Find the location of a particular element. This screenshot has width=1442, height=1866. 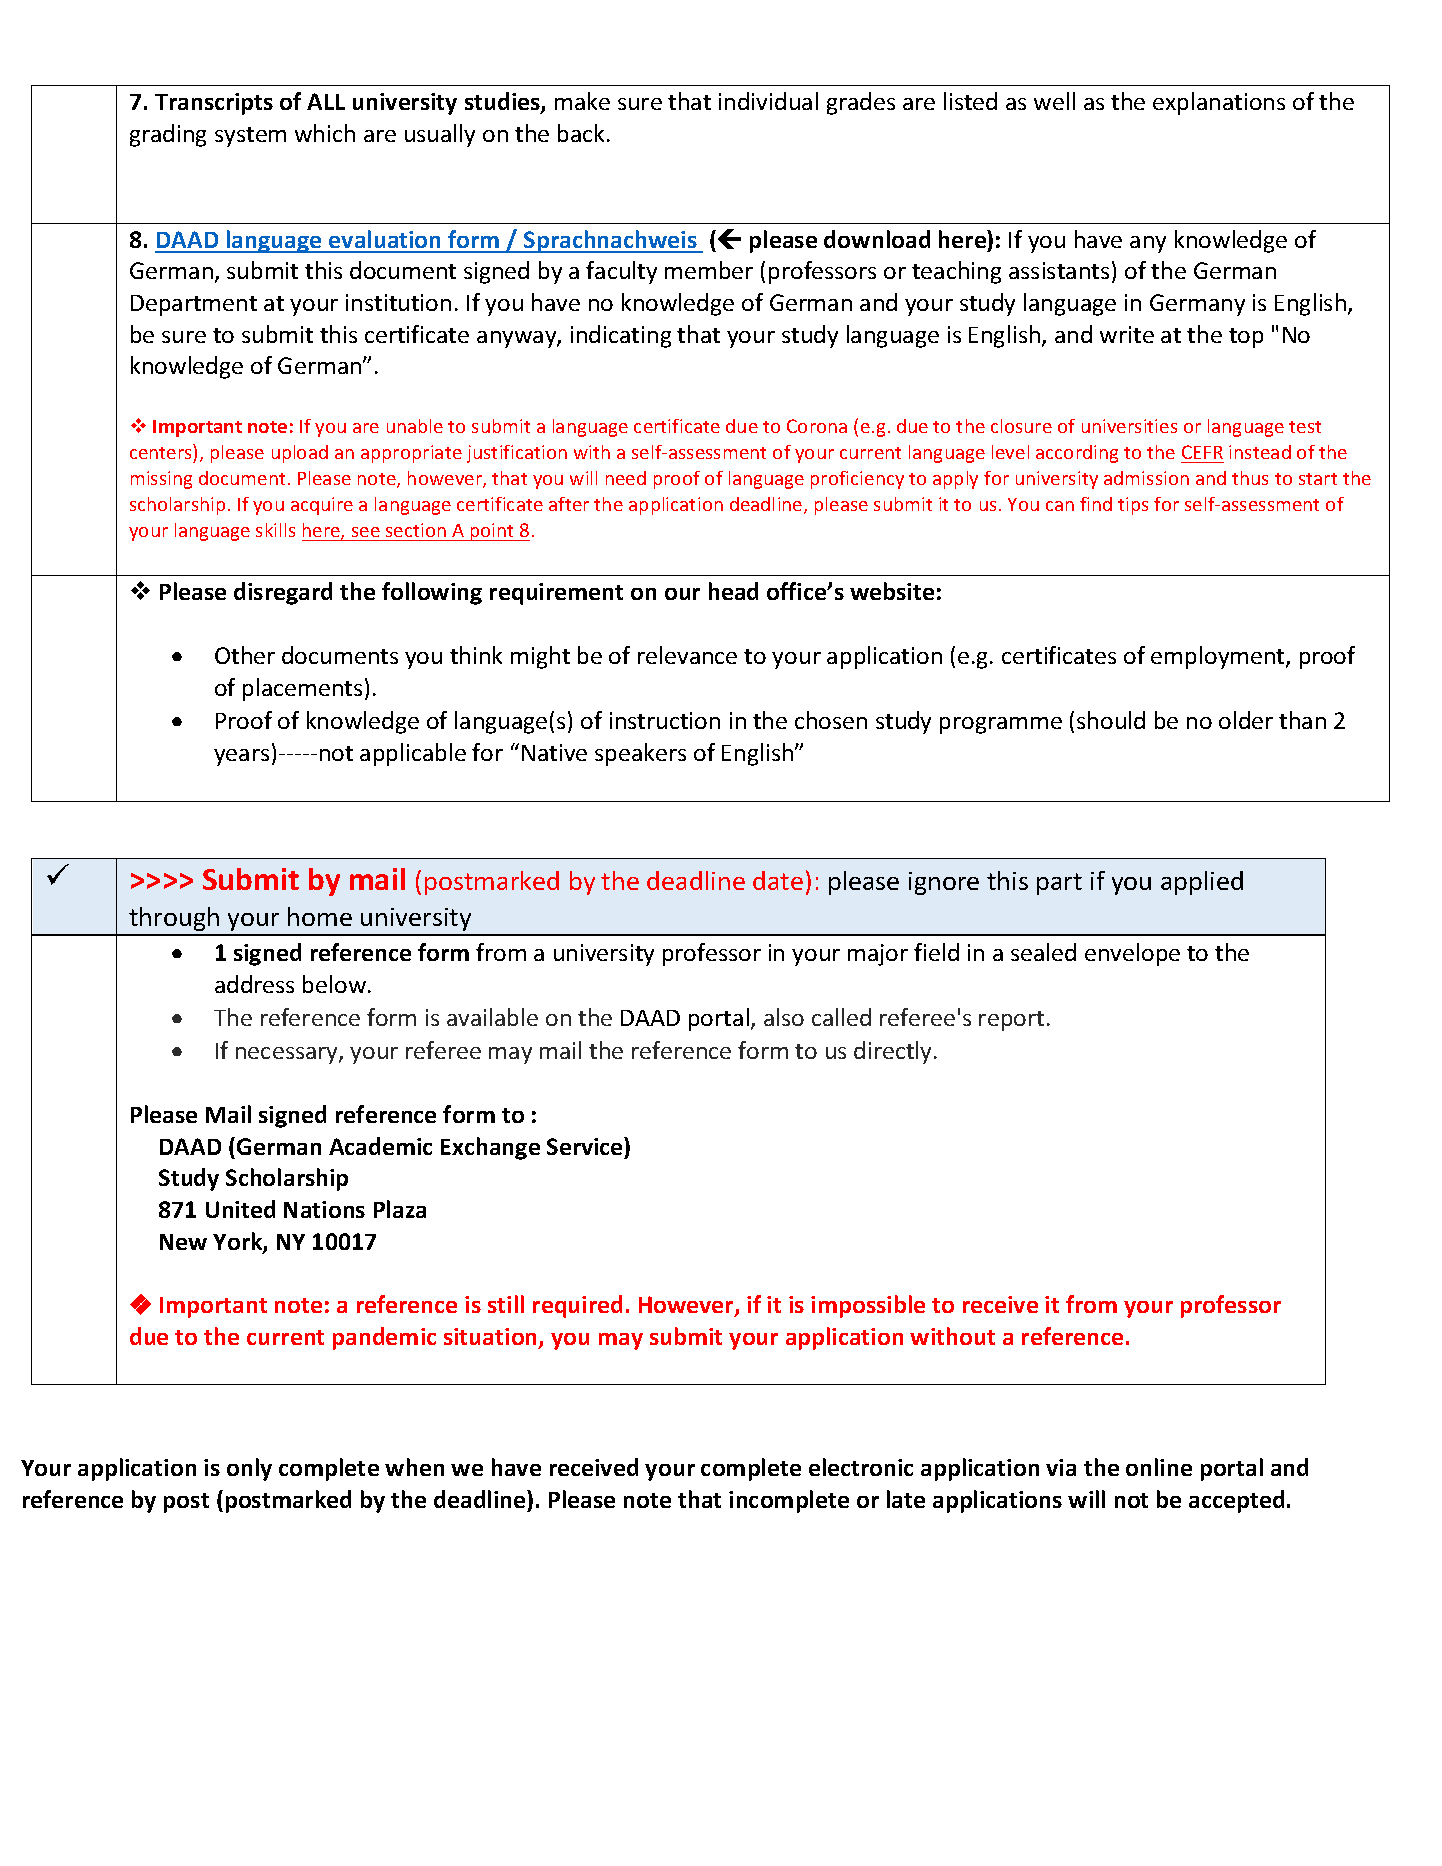

speakers is located at coordinates (640, 754).
